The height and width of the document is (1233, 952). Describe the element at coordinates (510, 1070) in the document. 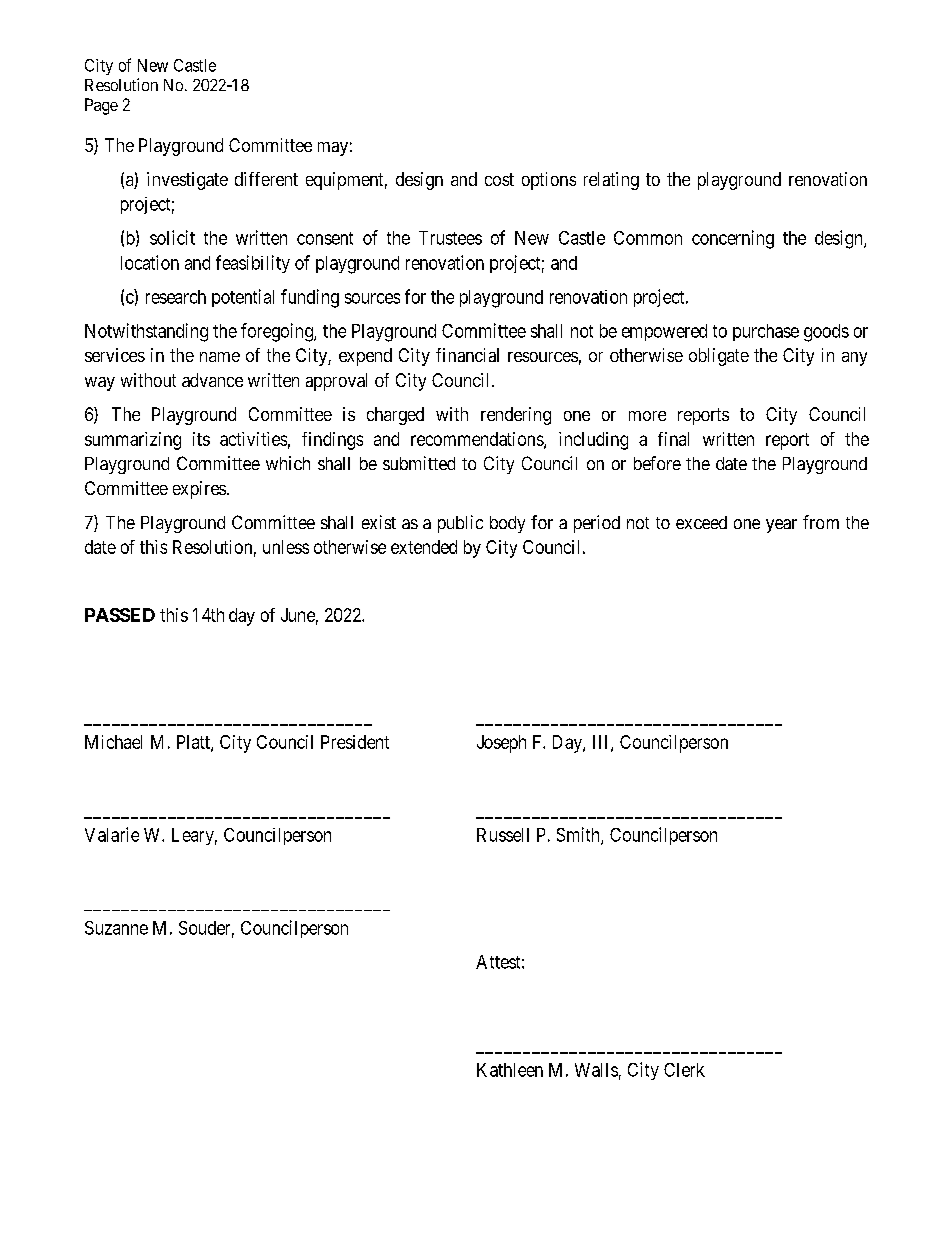

I see `Kathleen` at that location.
